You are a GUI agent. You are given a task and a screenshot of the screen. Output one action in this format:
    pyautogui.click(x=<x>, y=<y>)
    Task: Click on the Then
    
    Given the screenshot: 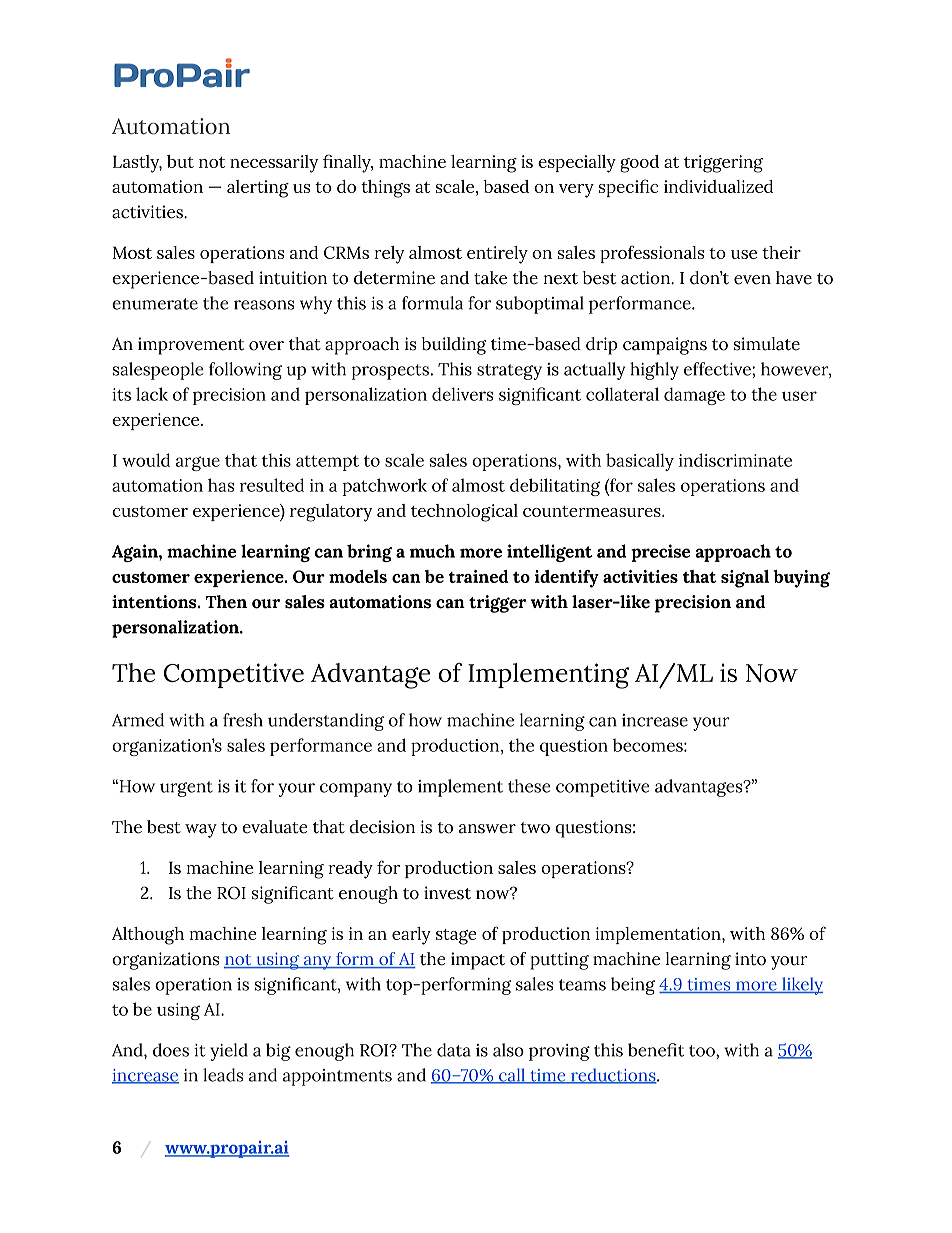 What is the action you would take?
    pyautogui.click(x=226, y=602)
